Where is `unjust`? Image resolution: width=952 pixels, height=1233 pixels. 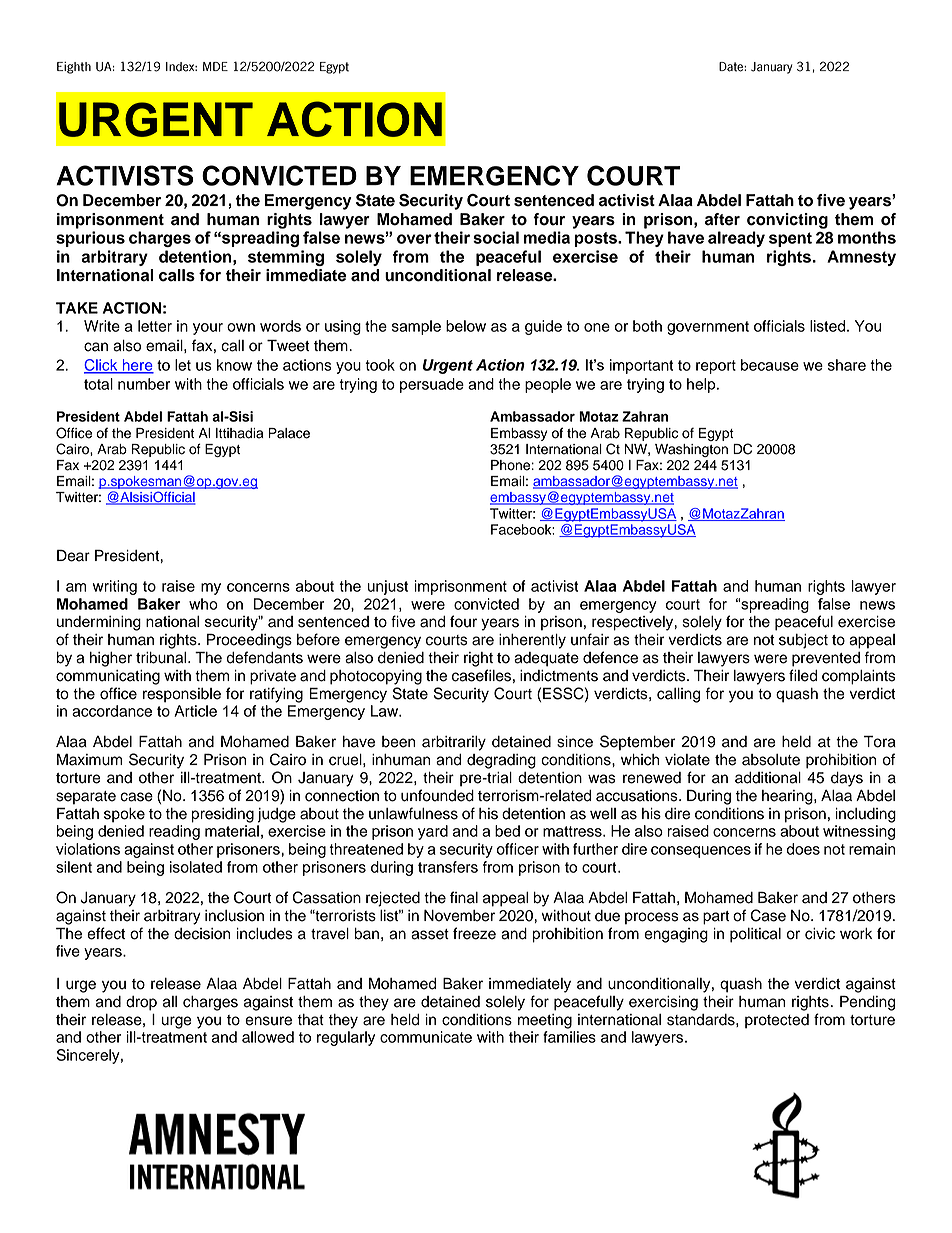 unjust is located at coordinates (387, 587).
